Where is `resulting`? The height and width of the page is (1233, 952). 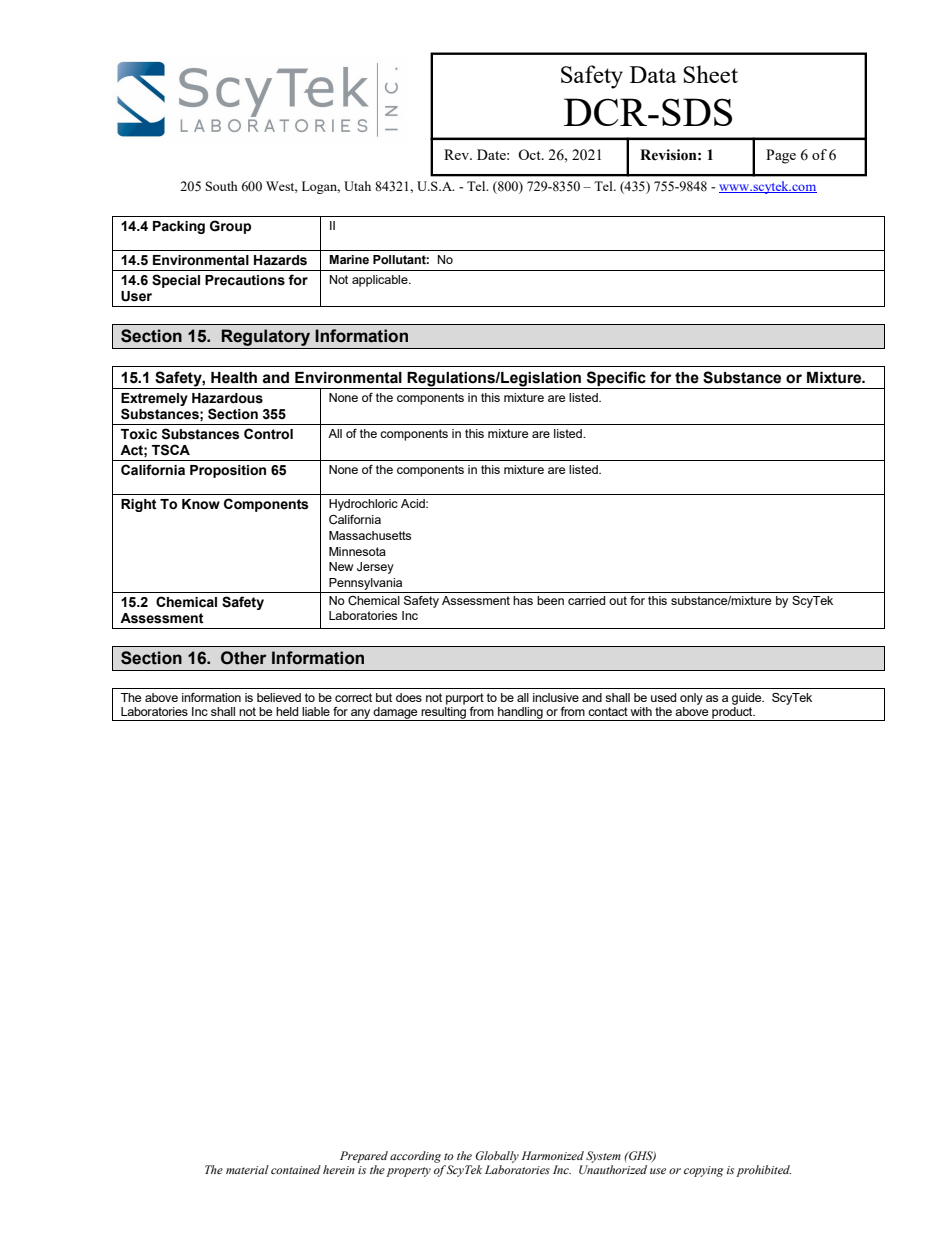
resulting is located at coordinates (443, 712).
